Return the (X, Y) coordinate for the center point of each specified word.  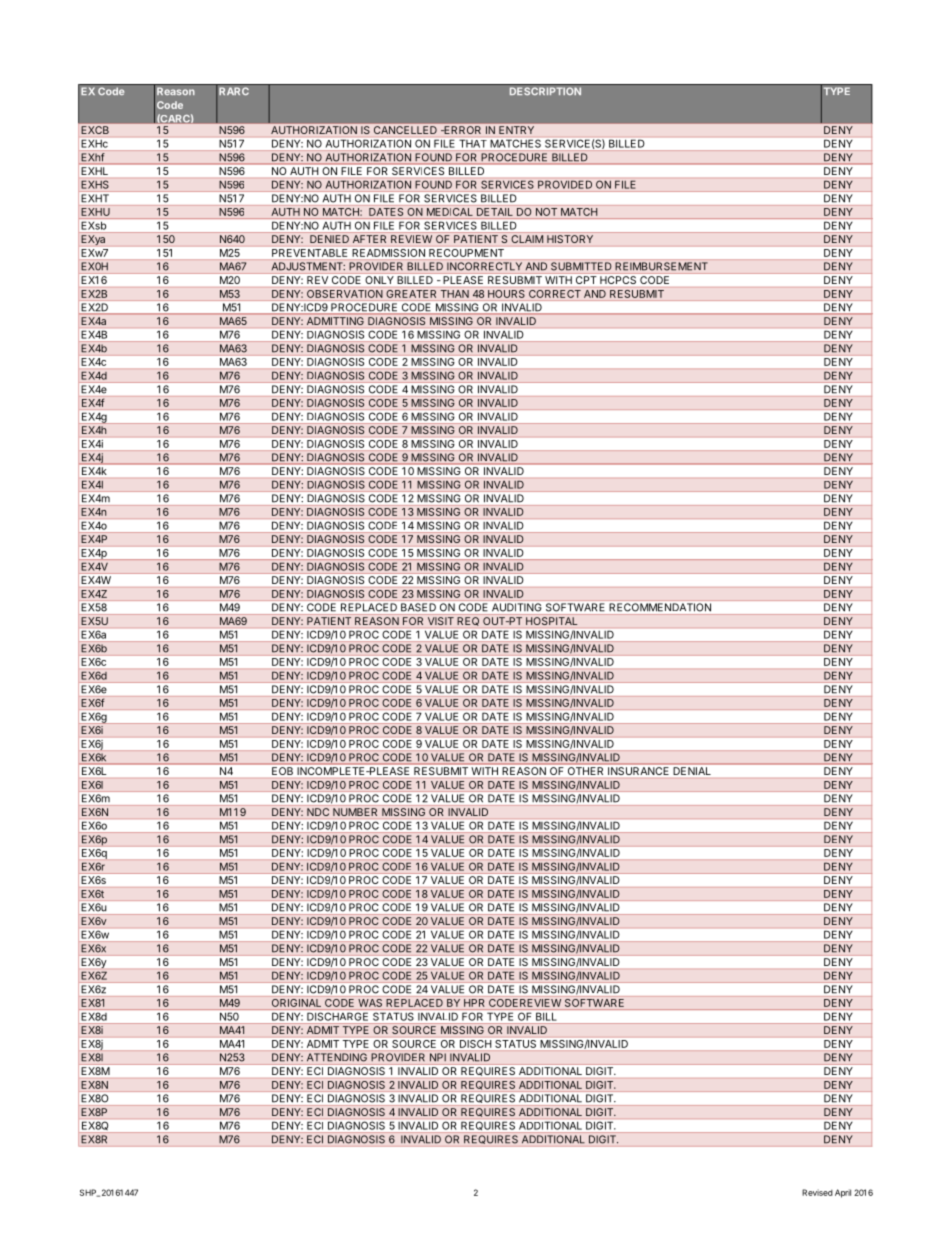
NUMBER (355, 812)
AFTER (369, 239)
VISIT (441, 621)
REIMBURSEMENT (661, 266)
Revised (817, 1192)
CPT (586, 280)
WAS (370, 1003)
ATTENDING (337, 1057)
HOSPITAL (552, 621)
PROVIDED (565, 184)
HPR (474, 1003)
